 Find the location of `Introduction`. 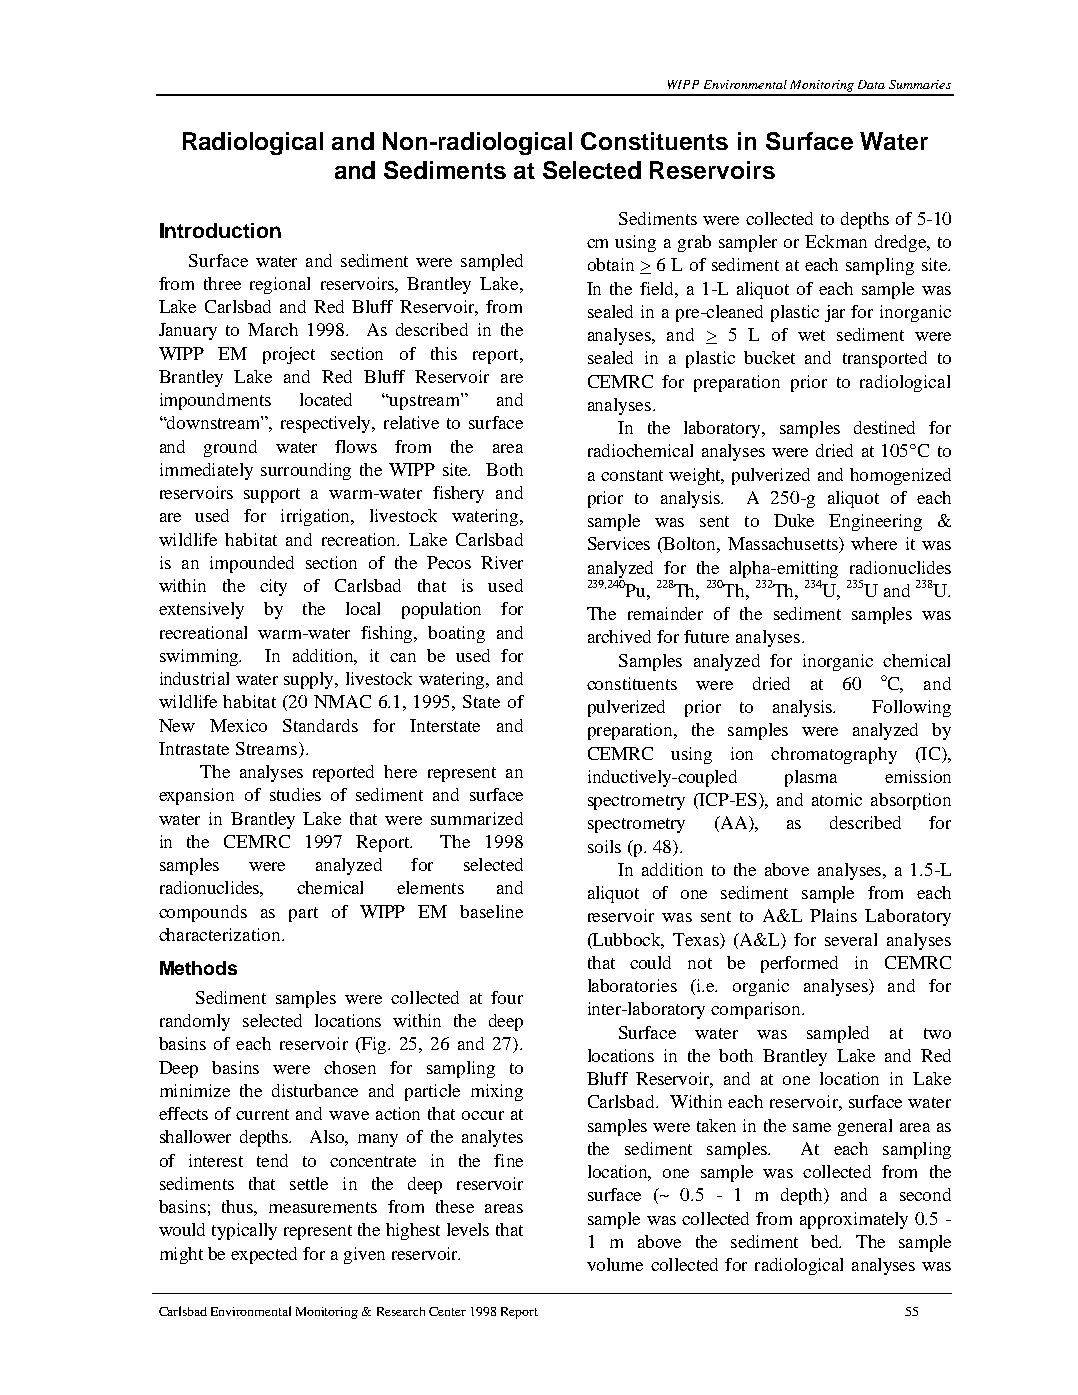

Introduction is located at coordinates (220, 230).
